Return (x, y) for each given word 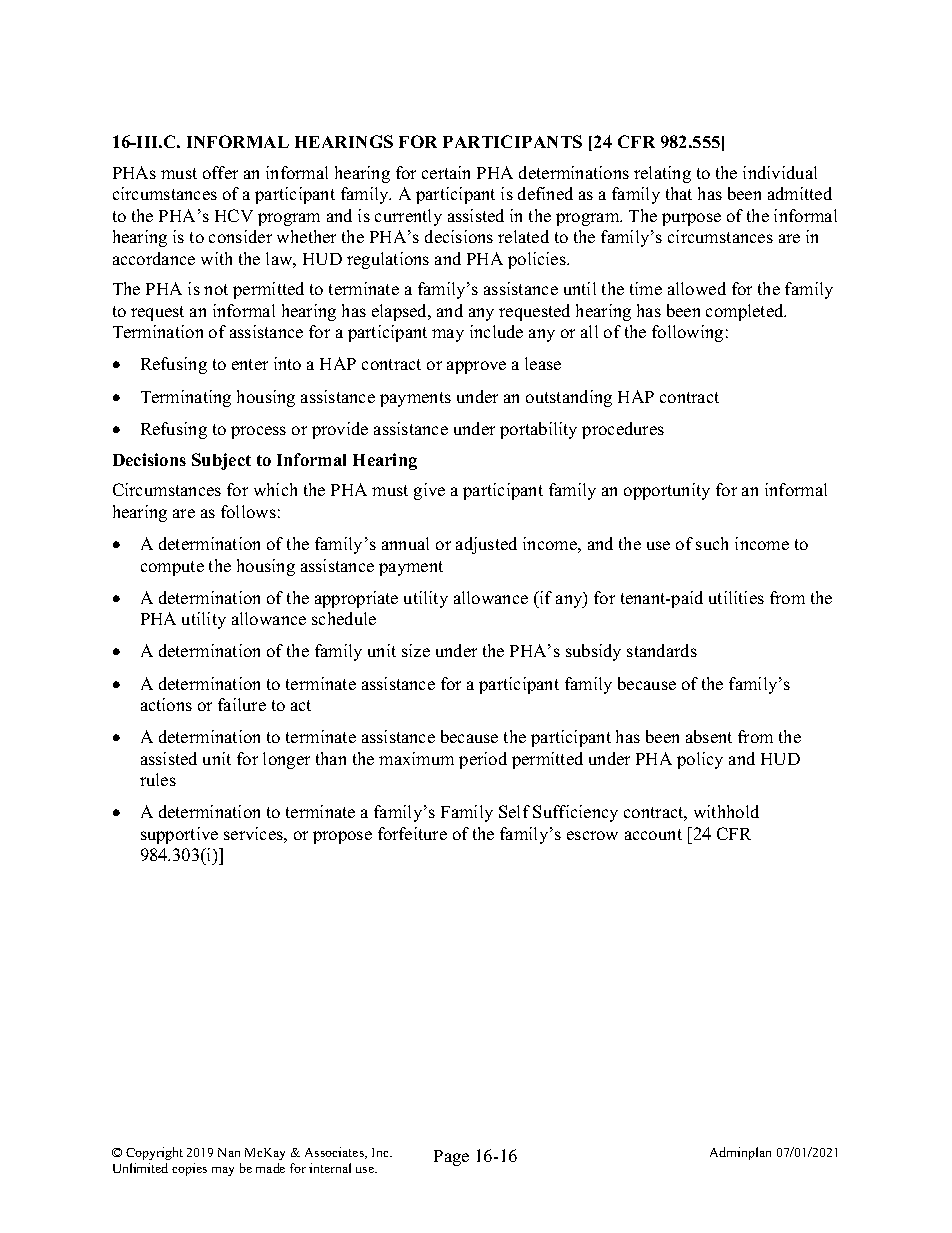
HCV (234, 215)
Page (451, 1158)
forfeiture (412, 833)
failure (242, 704)
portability (538, 430)
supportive (179, 835)
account (653, 834)
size (416, 650)
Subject (221, 461)
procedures (623, 430)
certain (446, 172)
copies (189, 1169)
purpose (691, 219)
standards (662, 650)
